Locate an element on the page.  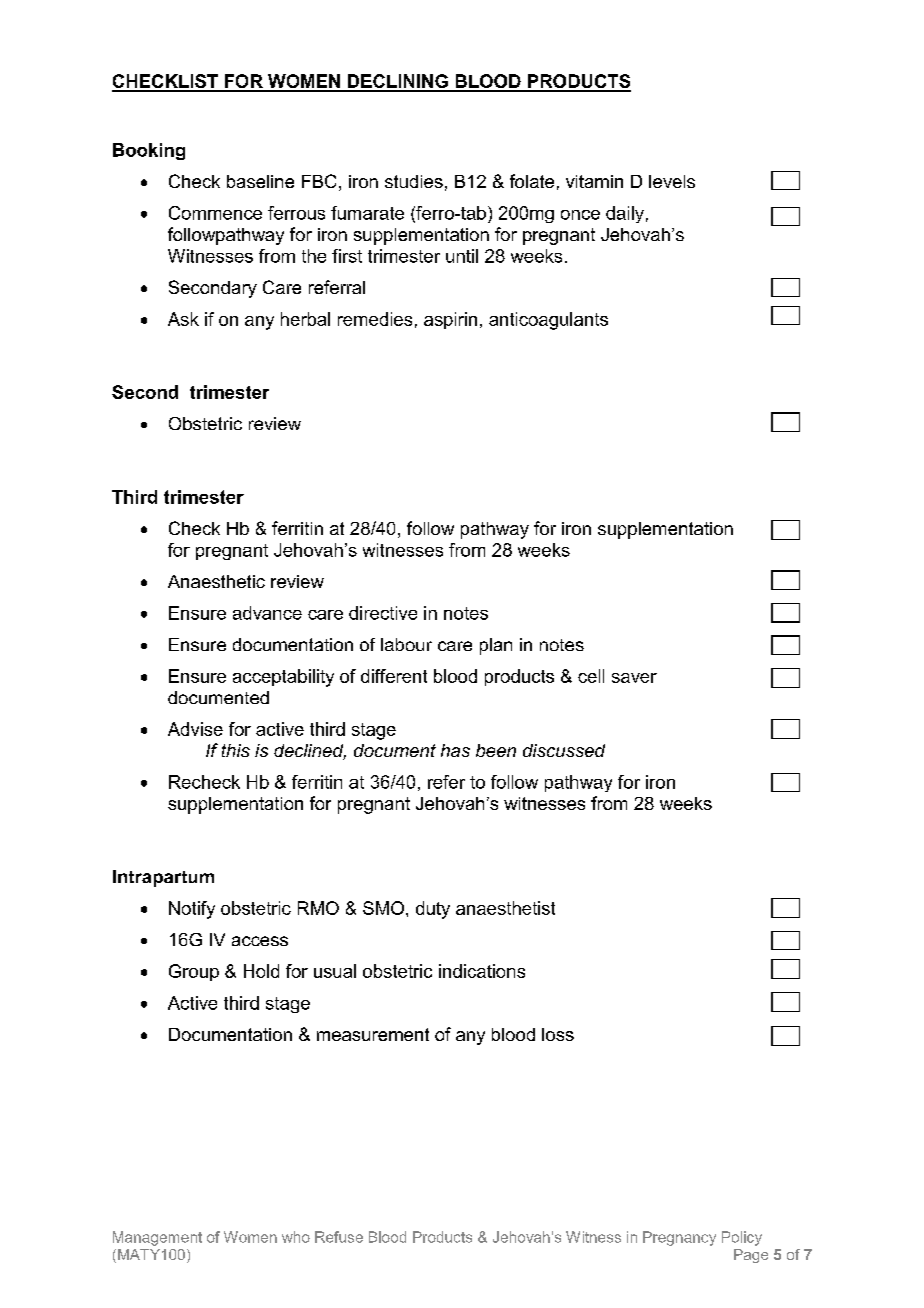
Pregnancy is located at coordinates (679, 1238).
